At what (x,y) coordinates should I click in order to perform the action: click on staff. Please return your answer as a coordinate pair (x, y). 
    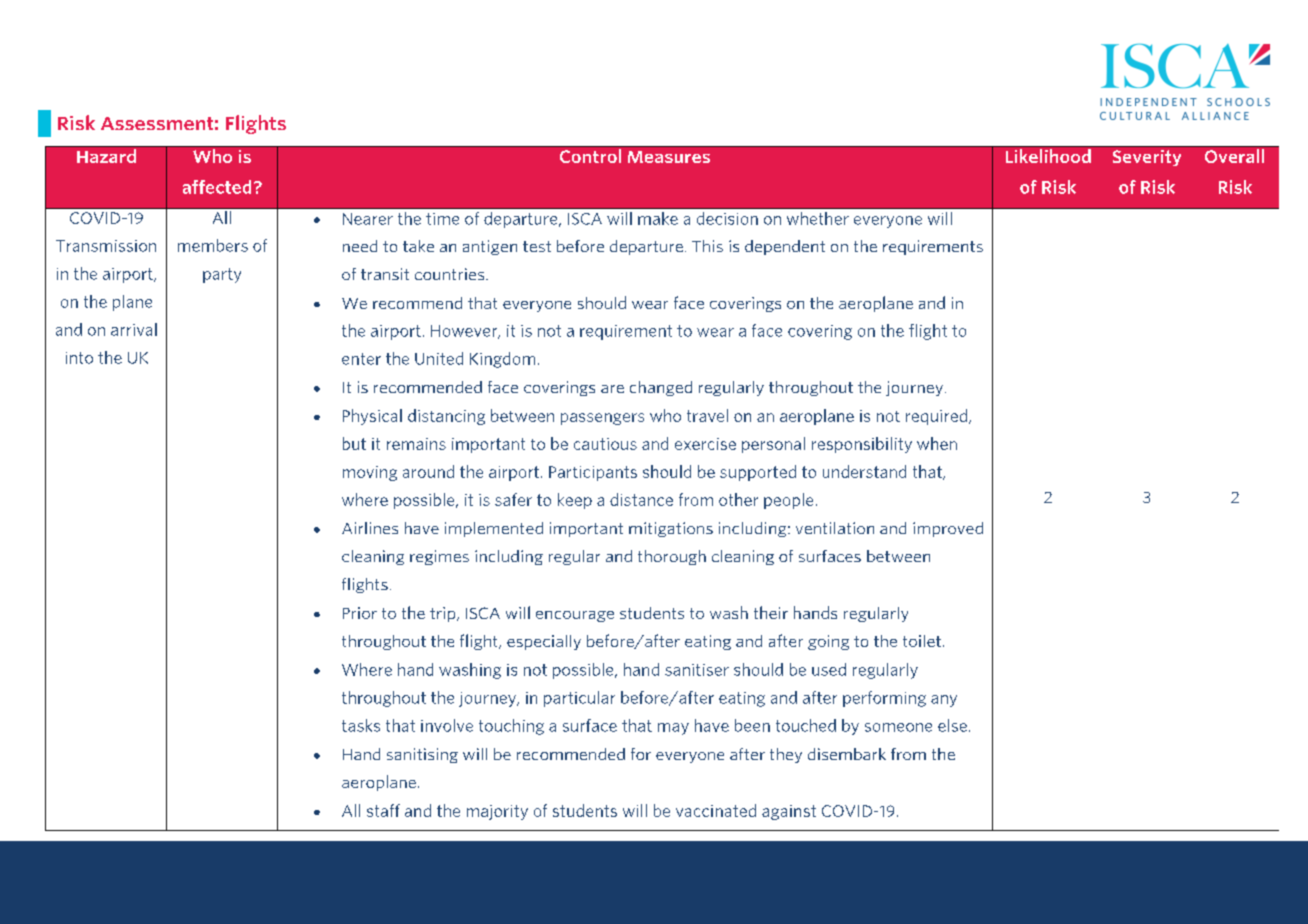
    Looking at the image, I should click on (383, 810).
